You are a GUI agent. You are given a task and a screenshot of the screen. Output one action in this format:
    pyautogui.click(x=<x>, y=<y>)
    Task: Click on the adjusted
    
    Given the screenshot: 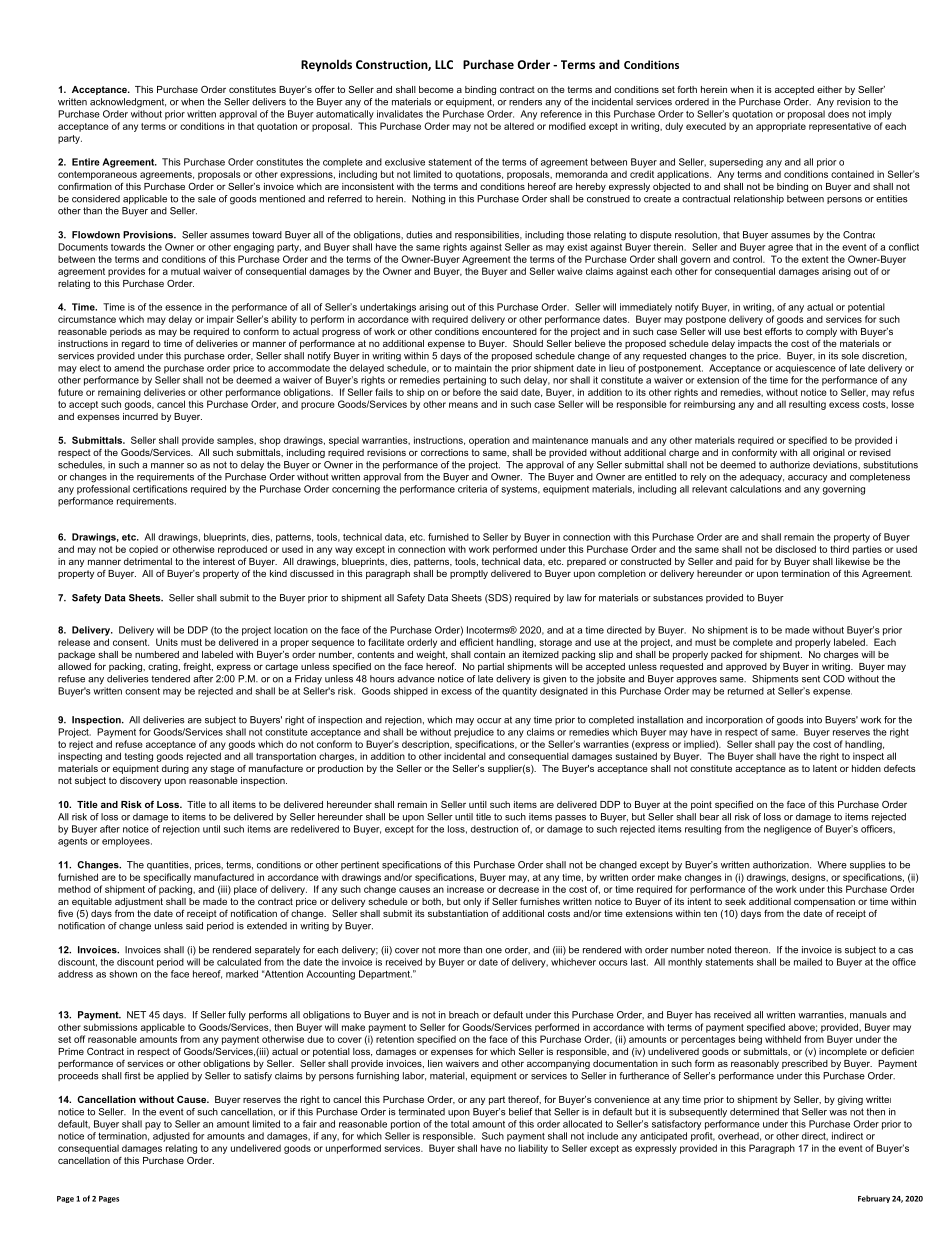 What is the action you would take?
    pyautogui.click(x=171, y=1137)
